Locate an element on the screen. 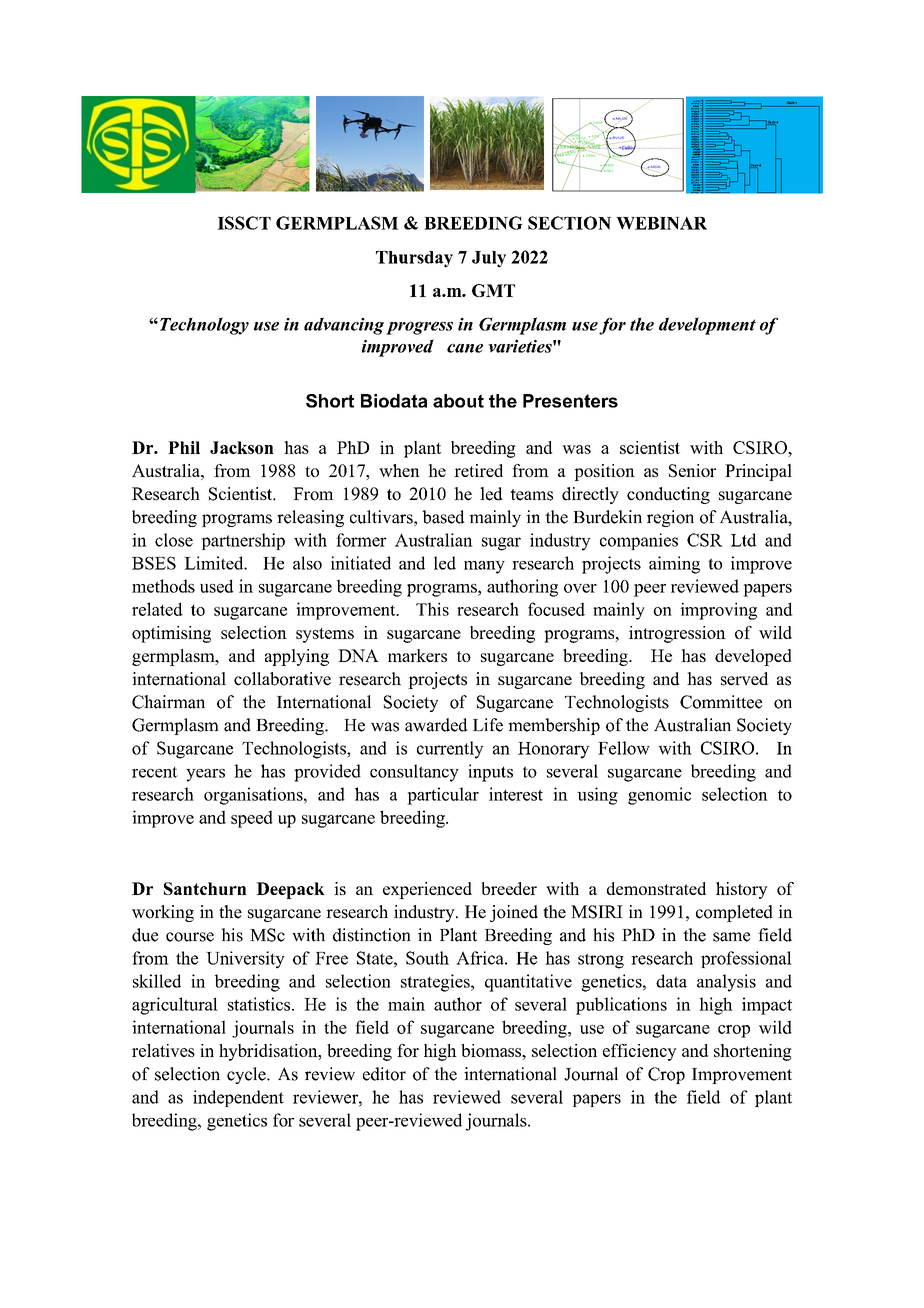 The height and width of the screenshot is (1308, 924). cycle is located at coordinates (247, 1075).
